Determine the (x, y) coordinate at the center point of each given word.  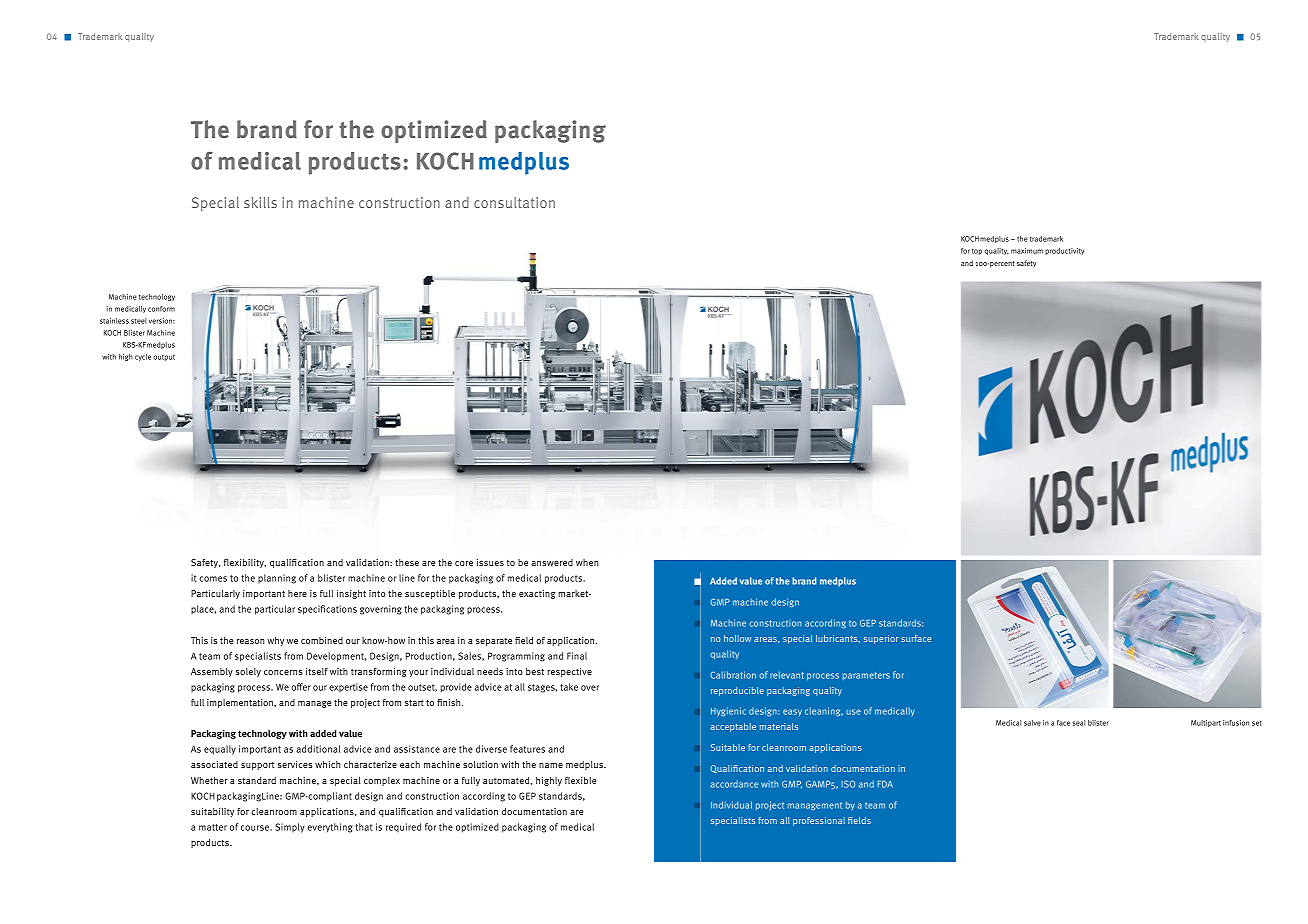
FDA (885, 784)
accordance (734, 784)
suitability (212, 812)
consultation (514, 202)
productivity (1064, 251)
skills (260, 202)
